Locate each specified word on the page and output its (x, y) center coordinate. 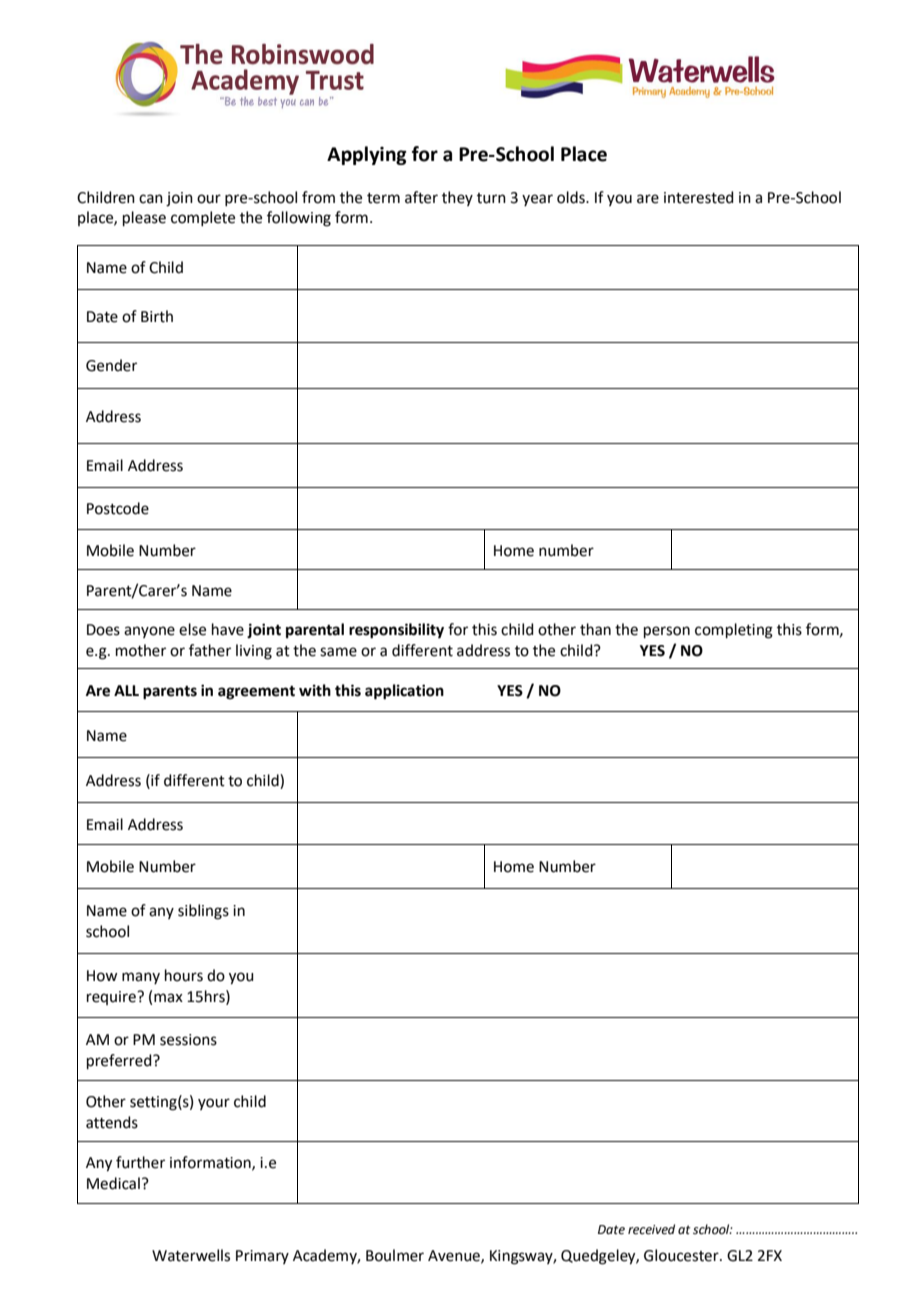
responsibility (396, 631)
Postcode (118, 508)
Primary (262, 1257)
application (404, 692)
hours (184, 975)
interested (699, 197)
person (667, 632)
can (151, 199)
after (421, 197)
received (651, 1229)
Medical (113, 1183)
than (595, 629)
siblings (203, 912)
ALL (126, 690)
